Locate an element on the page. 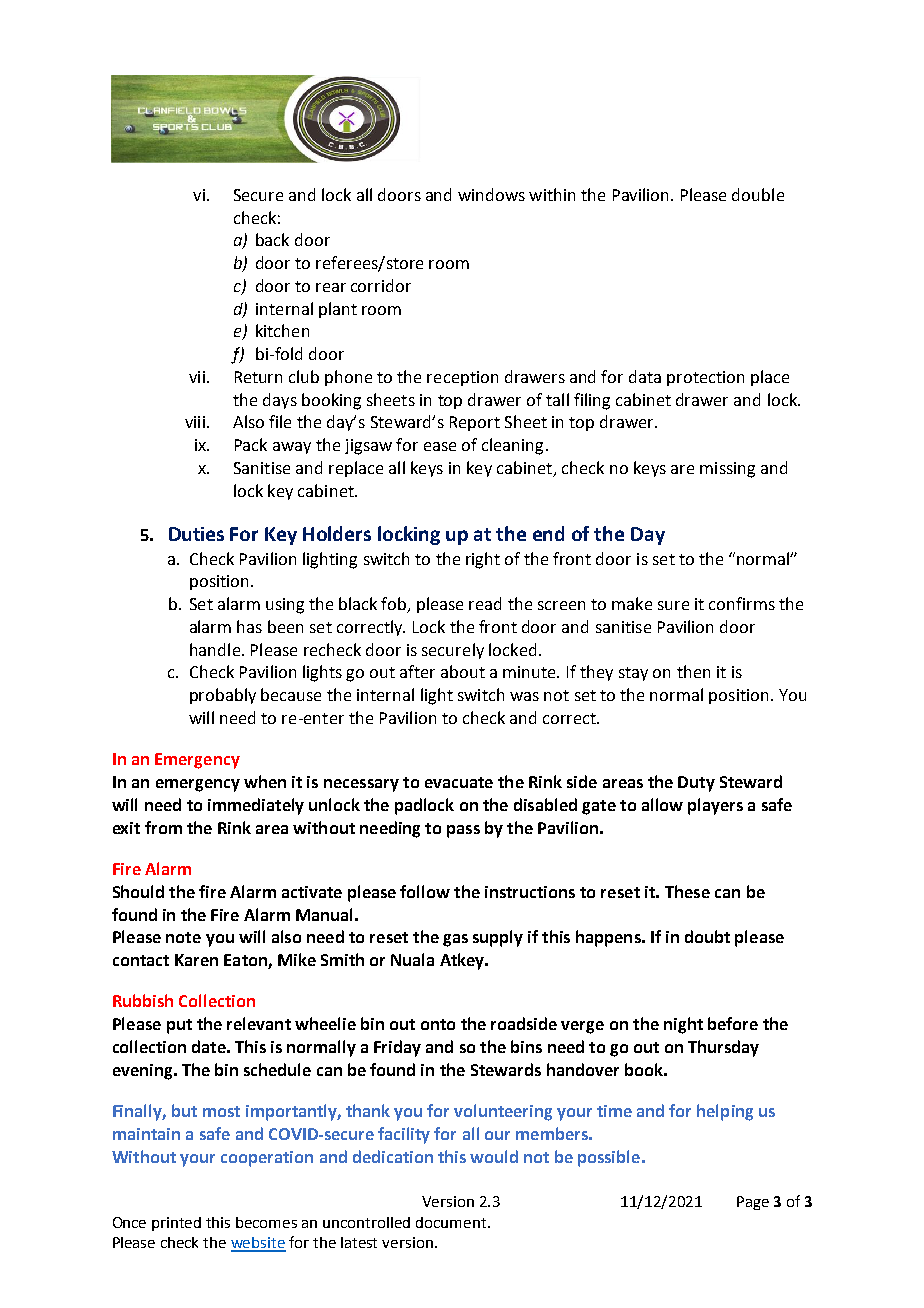 The image size is (924, 1308). document is located at coordinates (452, 1222).
